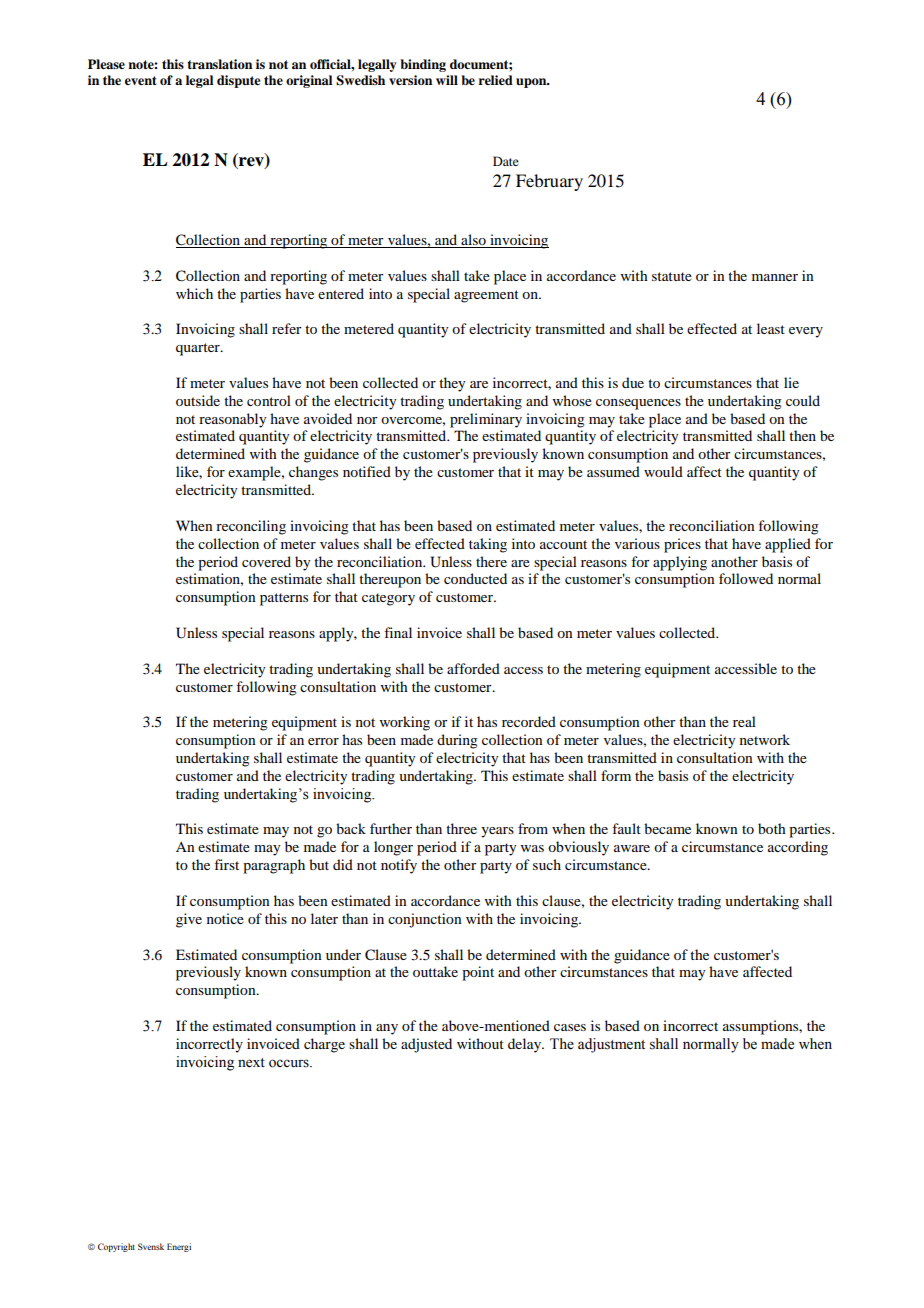 The image size is (924, 1308). I want to click on Svensk, so click(151, 1246).
